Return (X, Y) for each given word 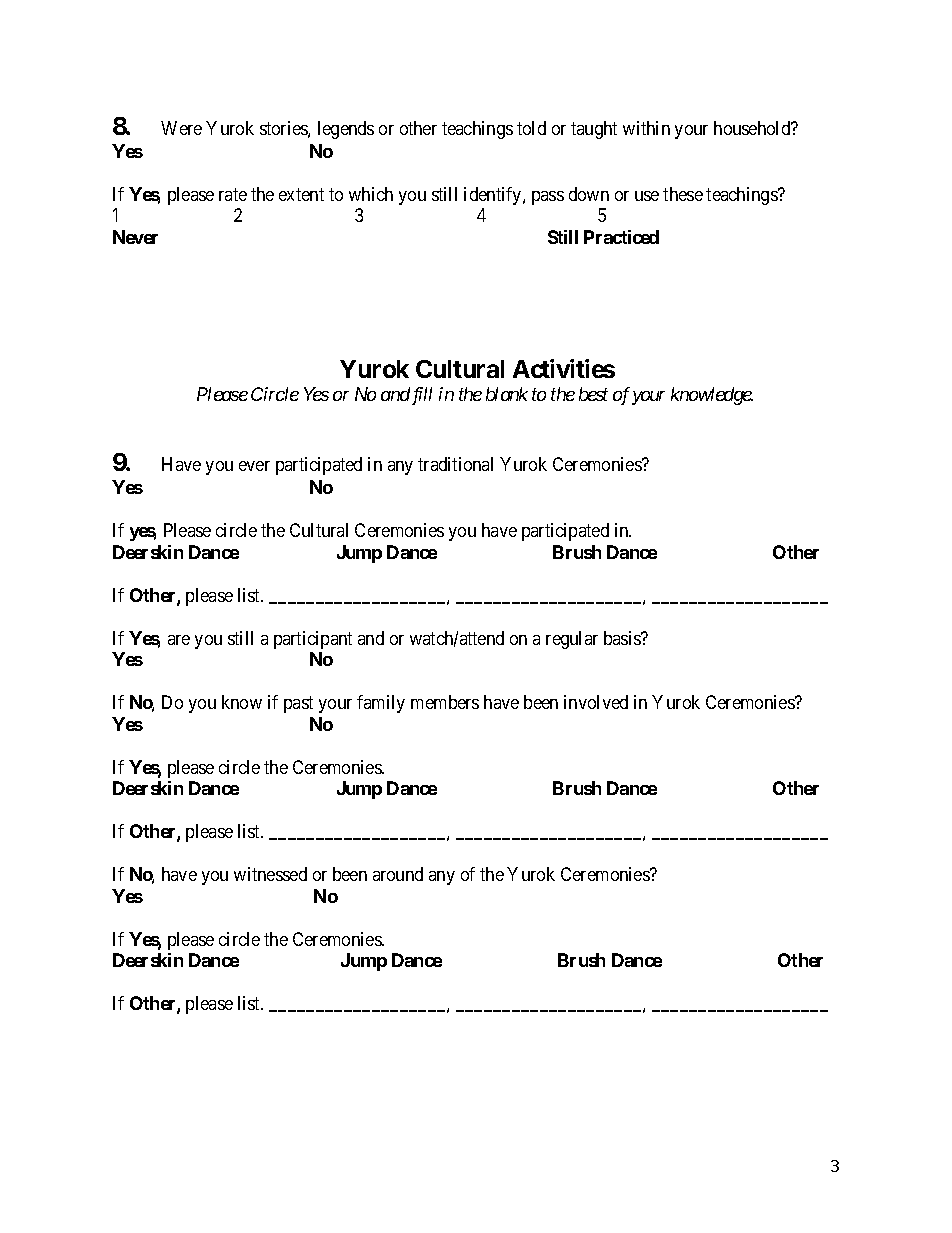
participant (313, 640)
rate (233, 194)
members (445, 702)
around (398, 874)
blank (507, 394)
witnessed (270, 874)
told (531, 128)
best (593, 394)
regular (572, 640)
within (646, 128)
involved (596, 702)
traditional (455, 464)
